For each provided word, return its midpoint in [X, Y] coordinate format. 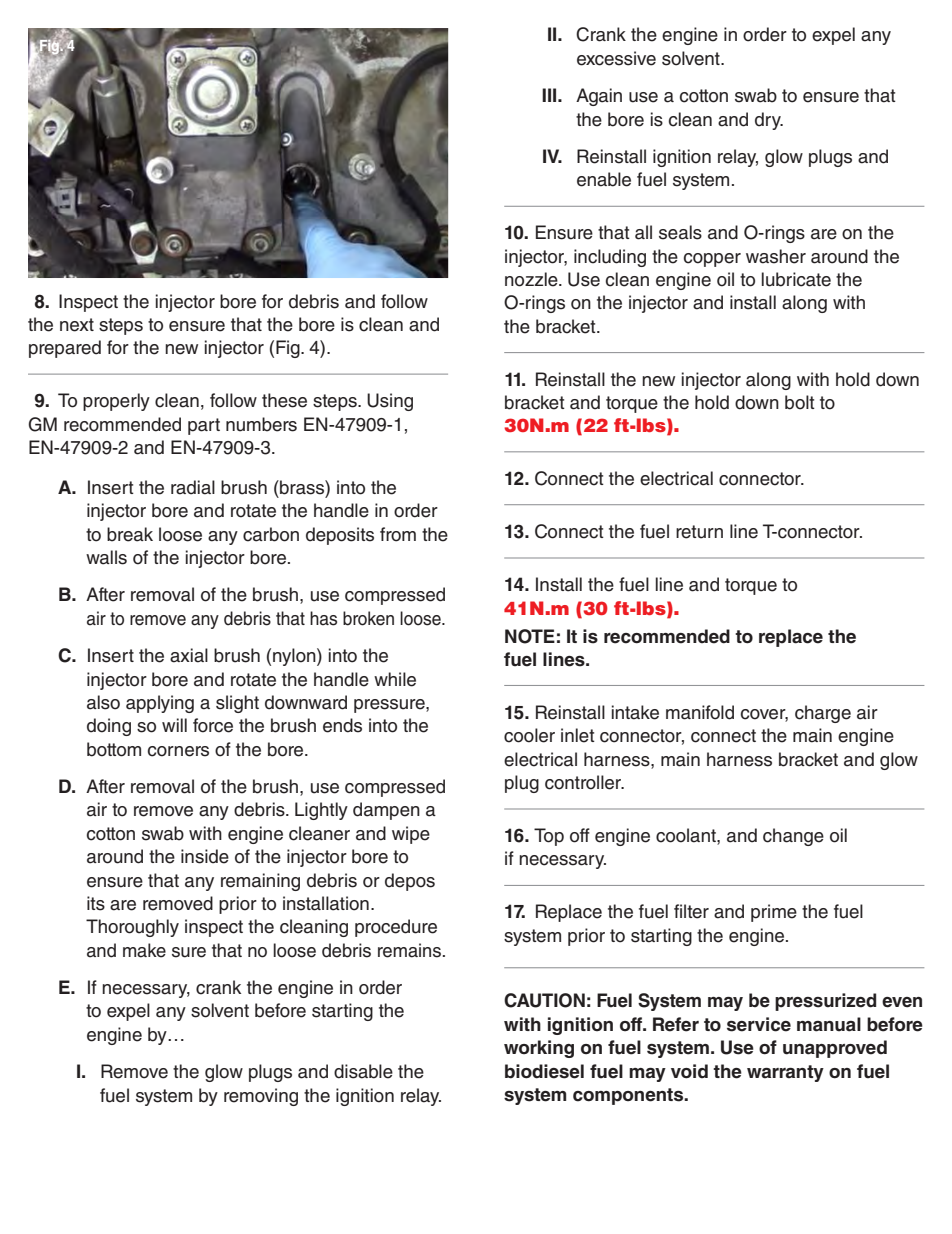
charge [823, 714]
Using [390, 402]
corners [178, 751]
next [77, 325]
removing [261, 1097]
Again [599, 97]
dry [769, 121]
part [204, 426]
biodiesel [544, 1071]
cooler [529, 735]
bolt [800, 402]
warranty [785, 1073]
